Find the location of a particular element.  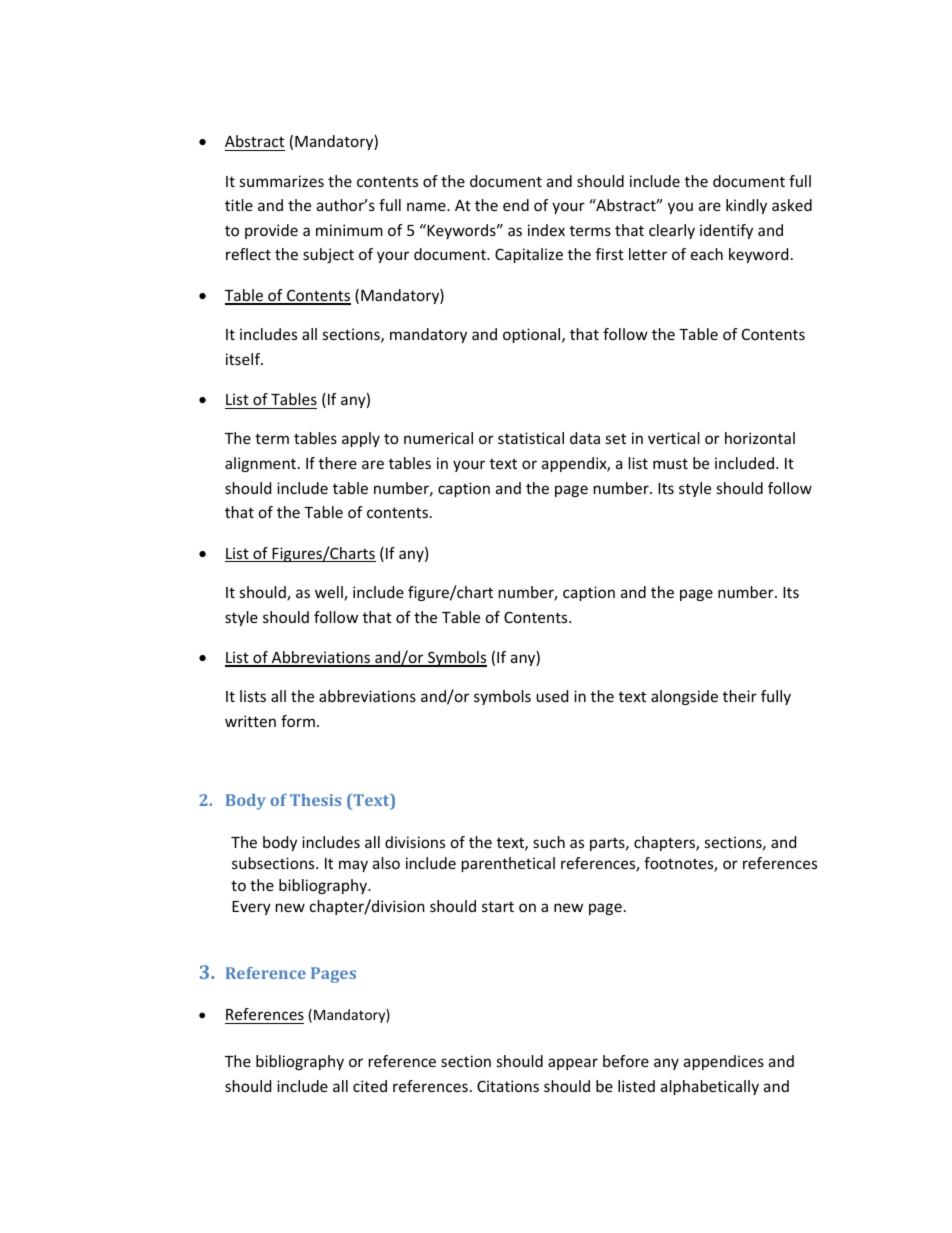

Citations is located at coordinates (508, 1086).
